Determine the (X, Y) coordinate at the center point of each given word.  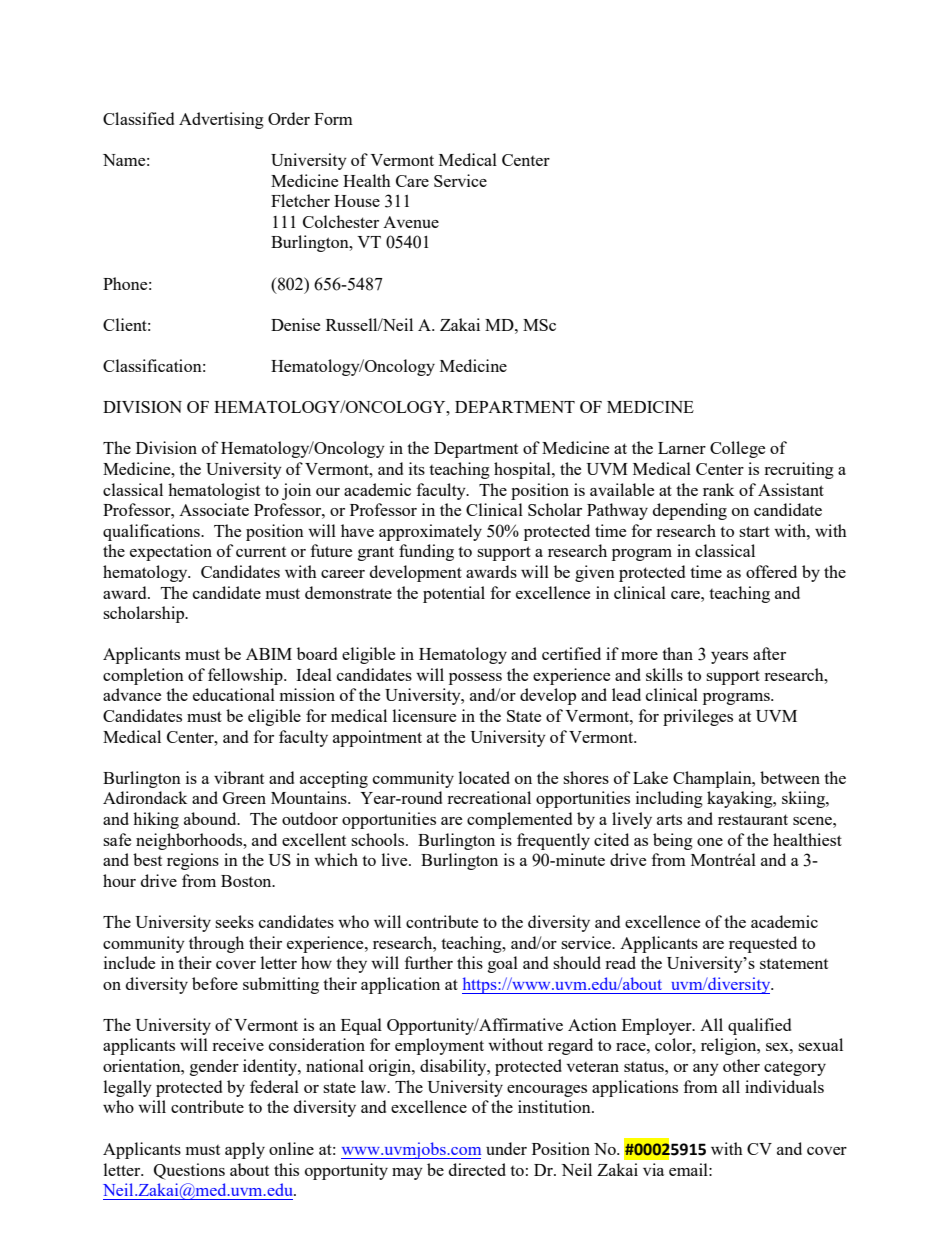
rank (718, 489)
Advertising (221, 120)
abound (211, 818)
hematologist (214, 491)
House (357, 201)
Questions (189, 1171)
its (417, 468)
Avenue (411, 222)
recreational (489, 797)
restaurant (753, 819)
